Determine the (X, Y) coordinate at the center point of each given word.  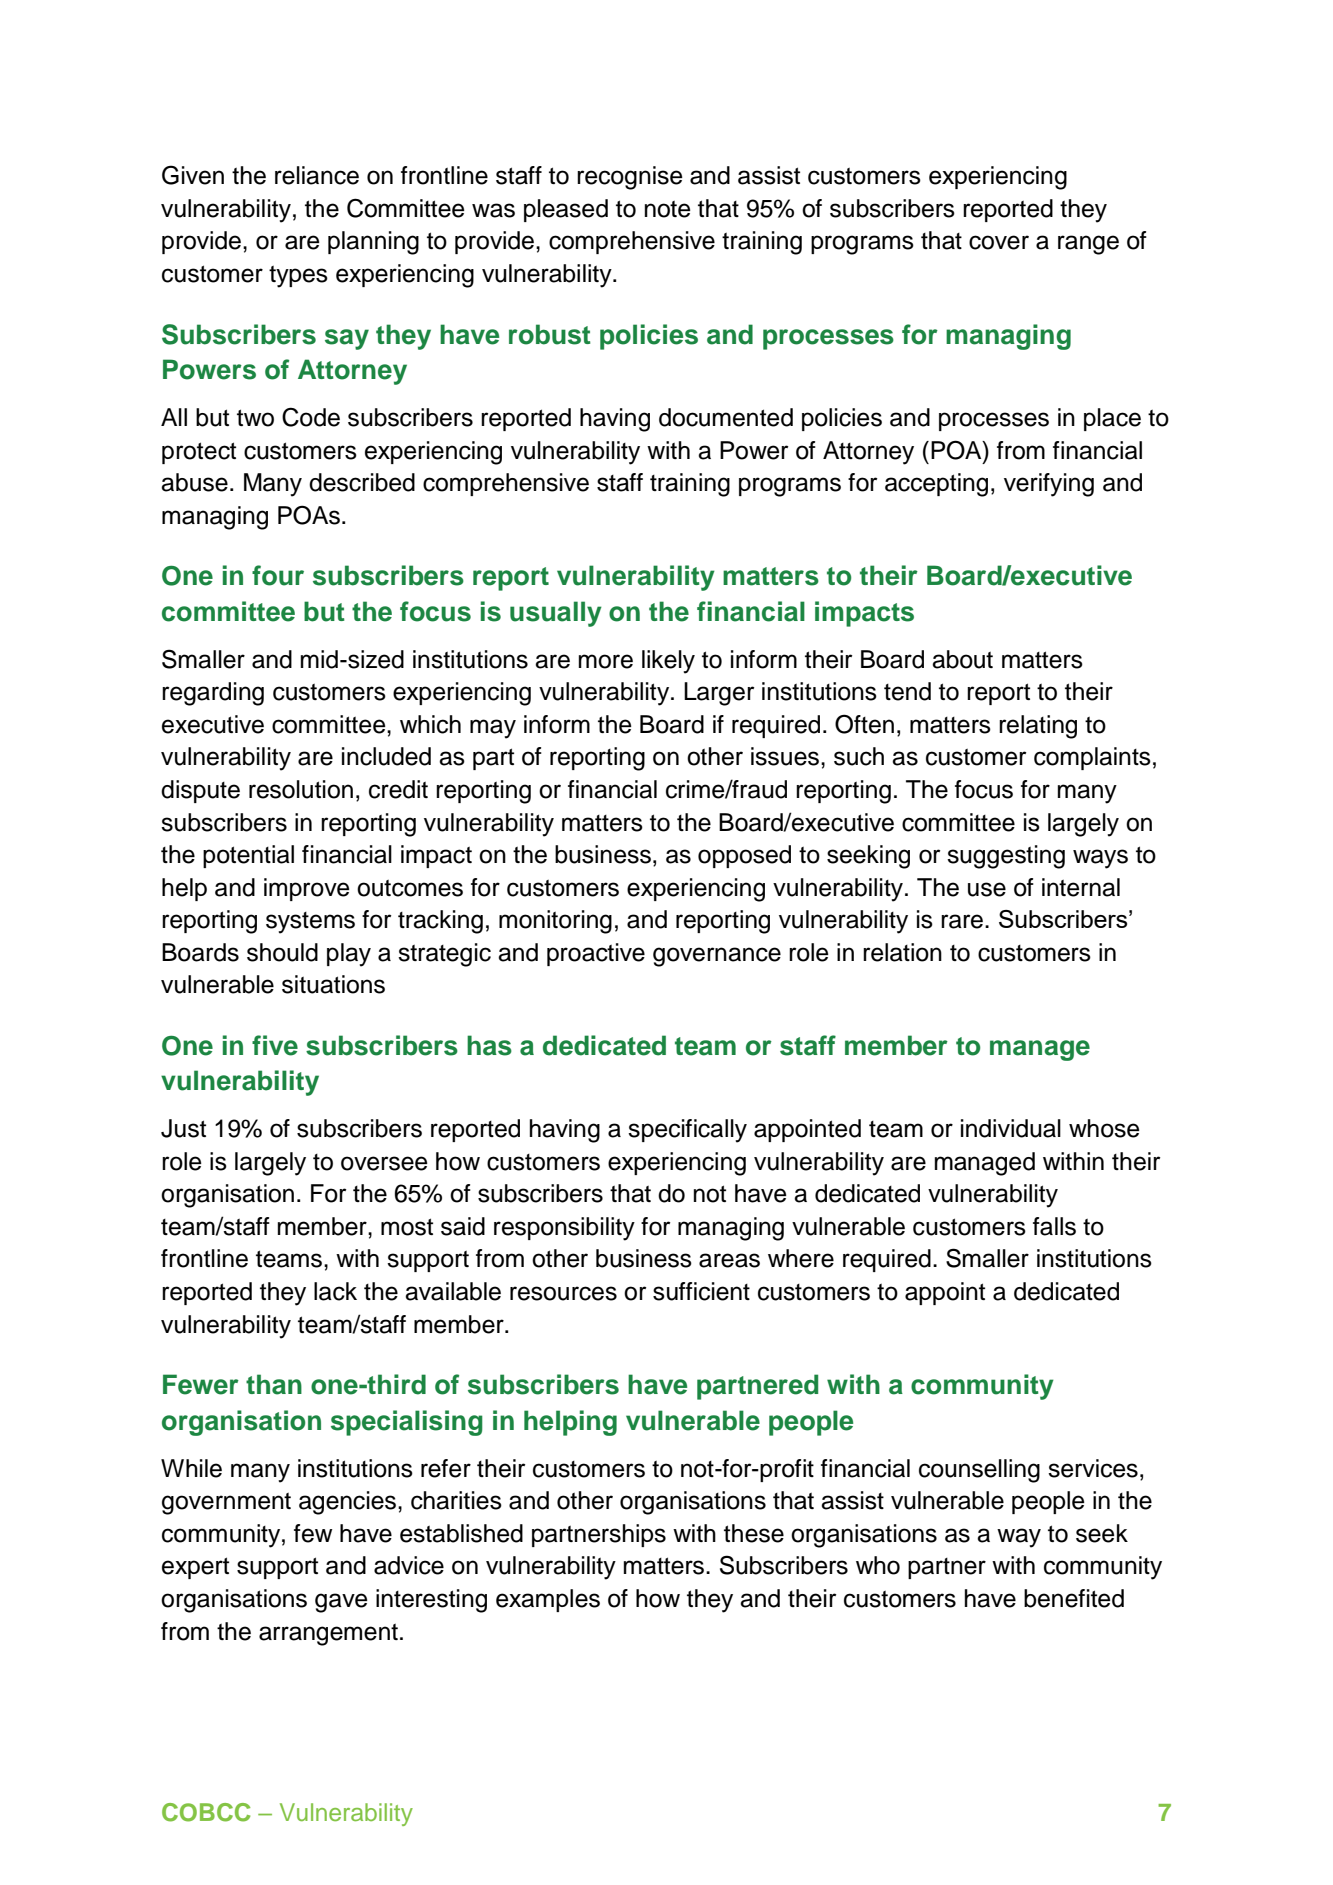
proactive (596, 954)
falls (1054, 1226)
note (668, 209)
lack (335, 1291)
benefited (1074, 1598)
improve (307, 889)
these (754, 1533)
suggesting (1006, 857)
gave (341, 1603)
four (278, 575)
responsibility (564, 1229)
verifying (1049, 485)
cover (999, 242)
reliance (317, 175)
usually (556, 614)
